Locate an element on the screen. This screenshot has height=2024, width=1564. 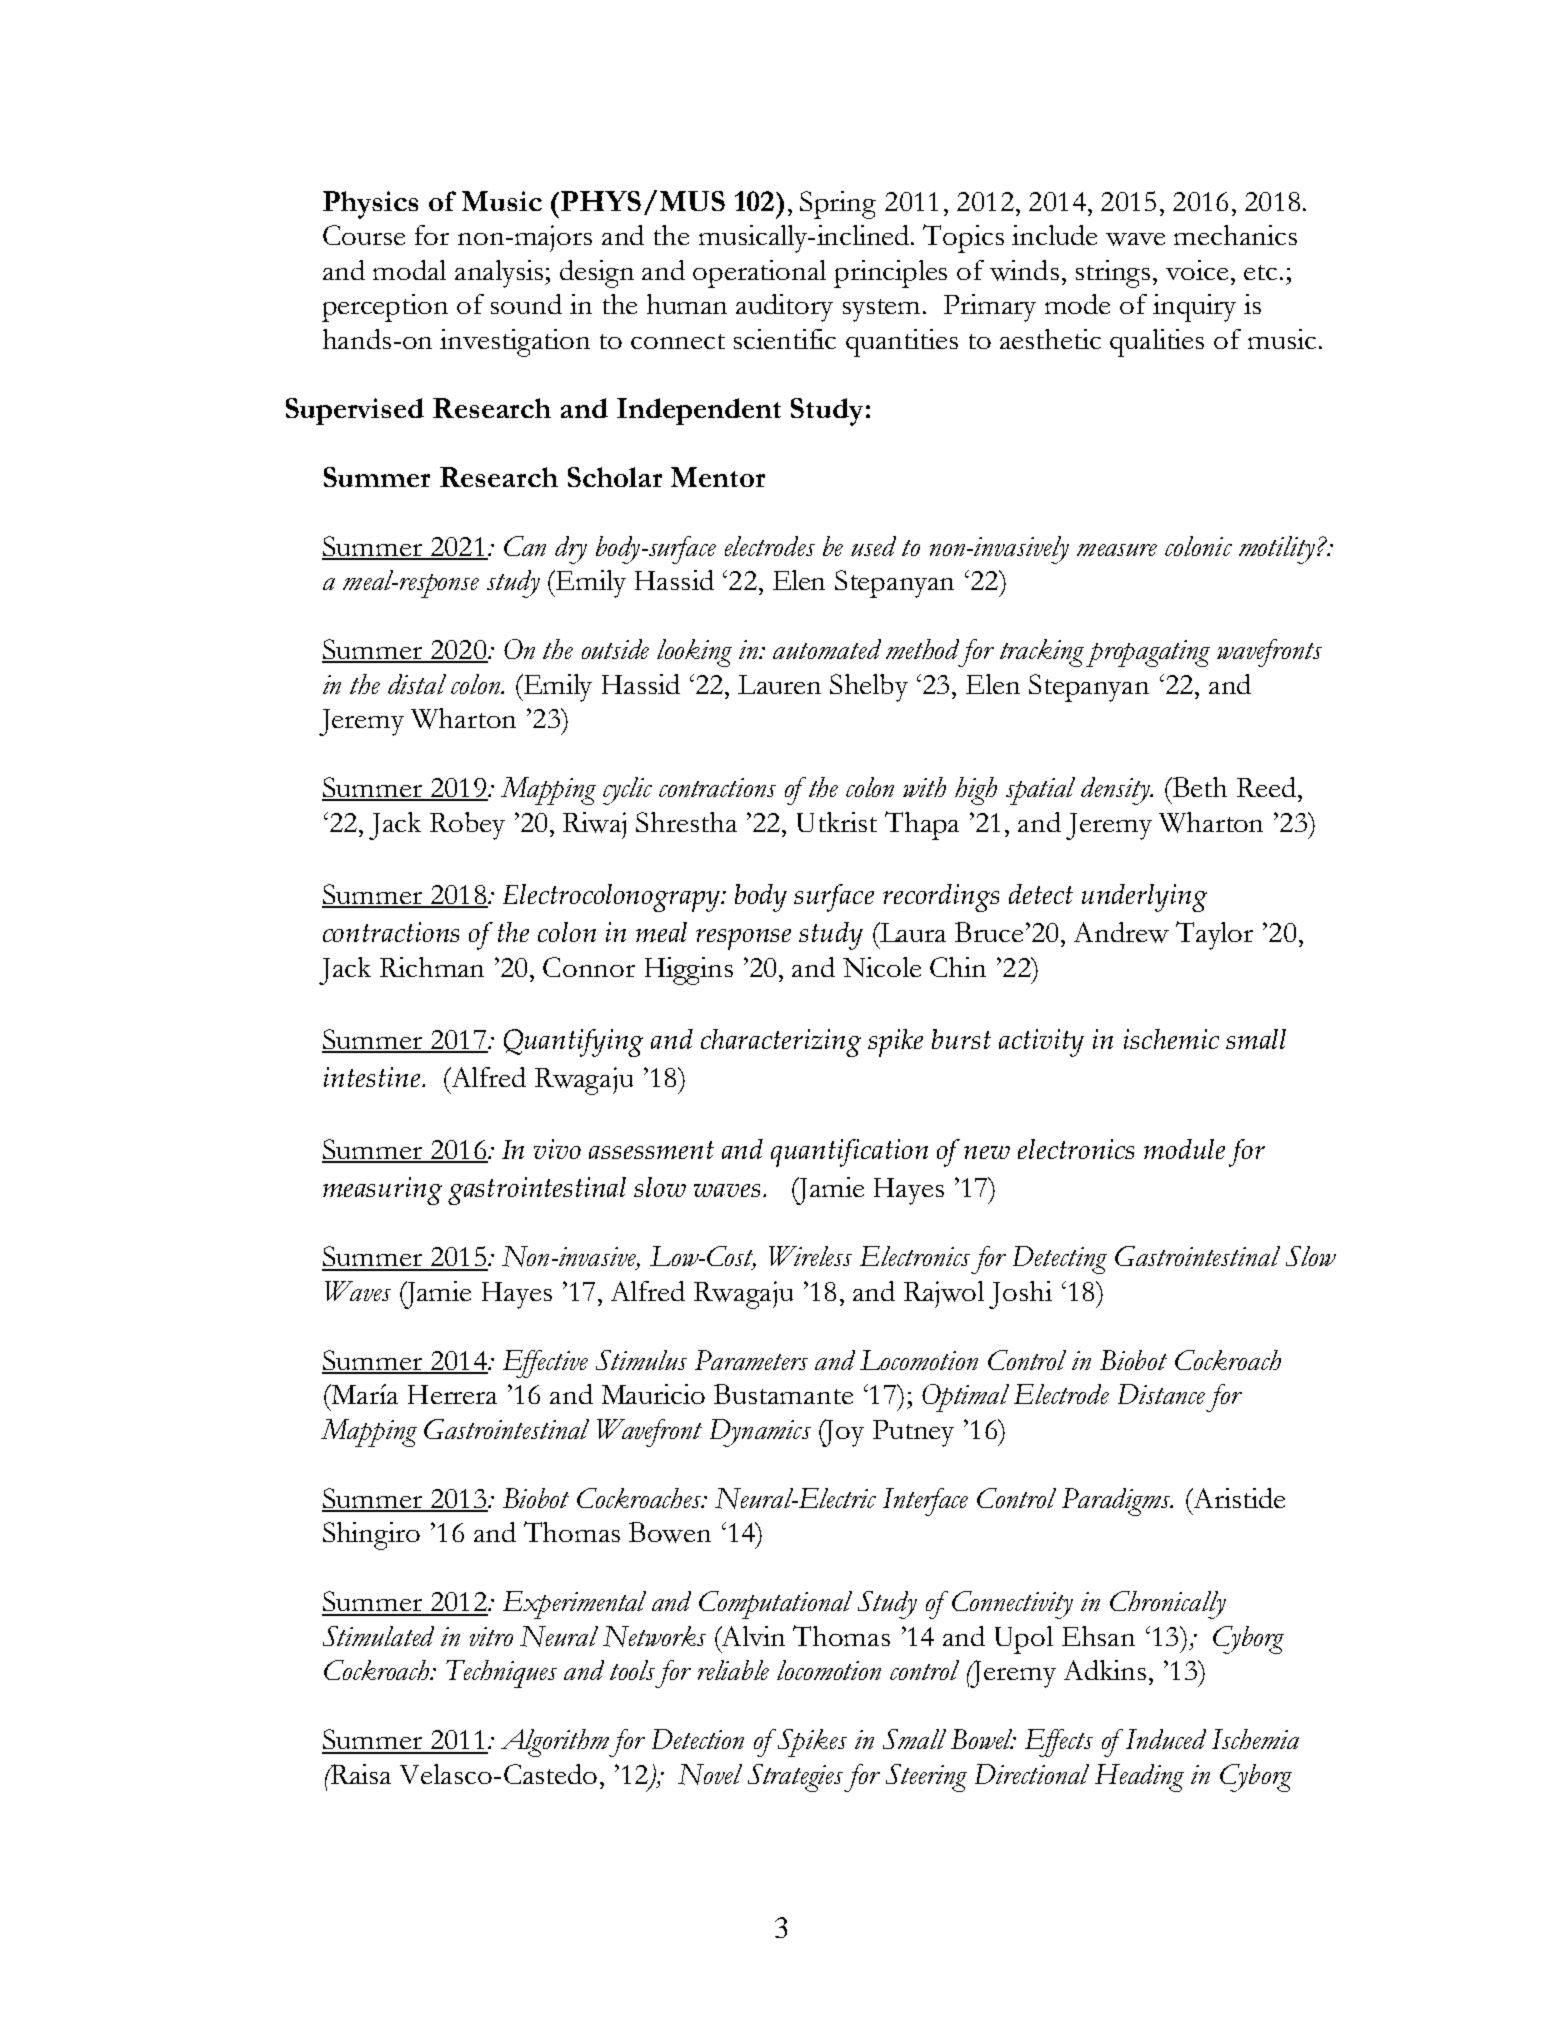
Techniques is located at coordinates (501, 1674).
